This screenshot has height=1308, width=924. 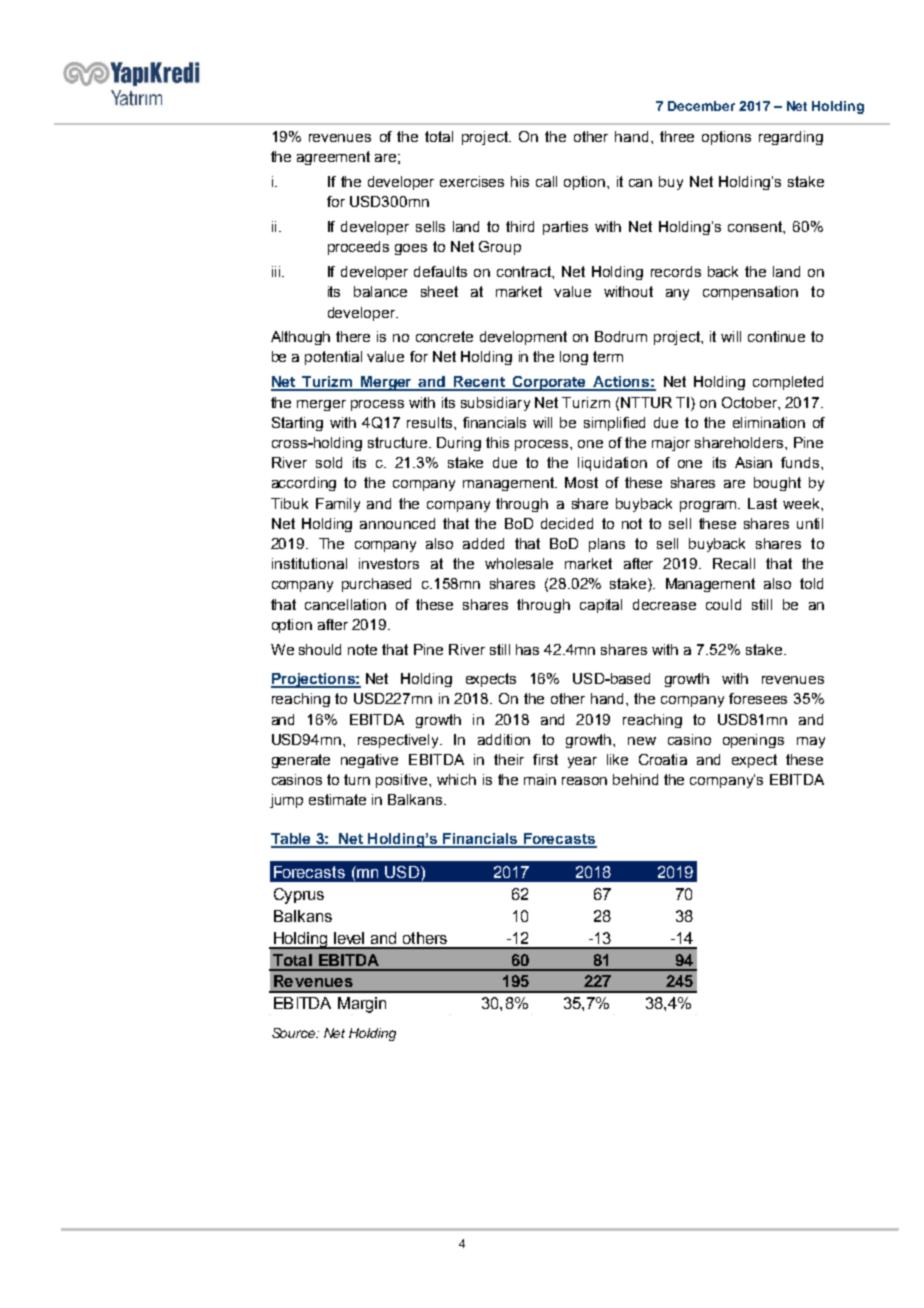 I want to click on openings, so click(x=753, y=741).
